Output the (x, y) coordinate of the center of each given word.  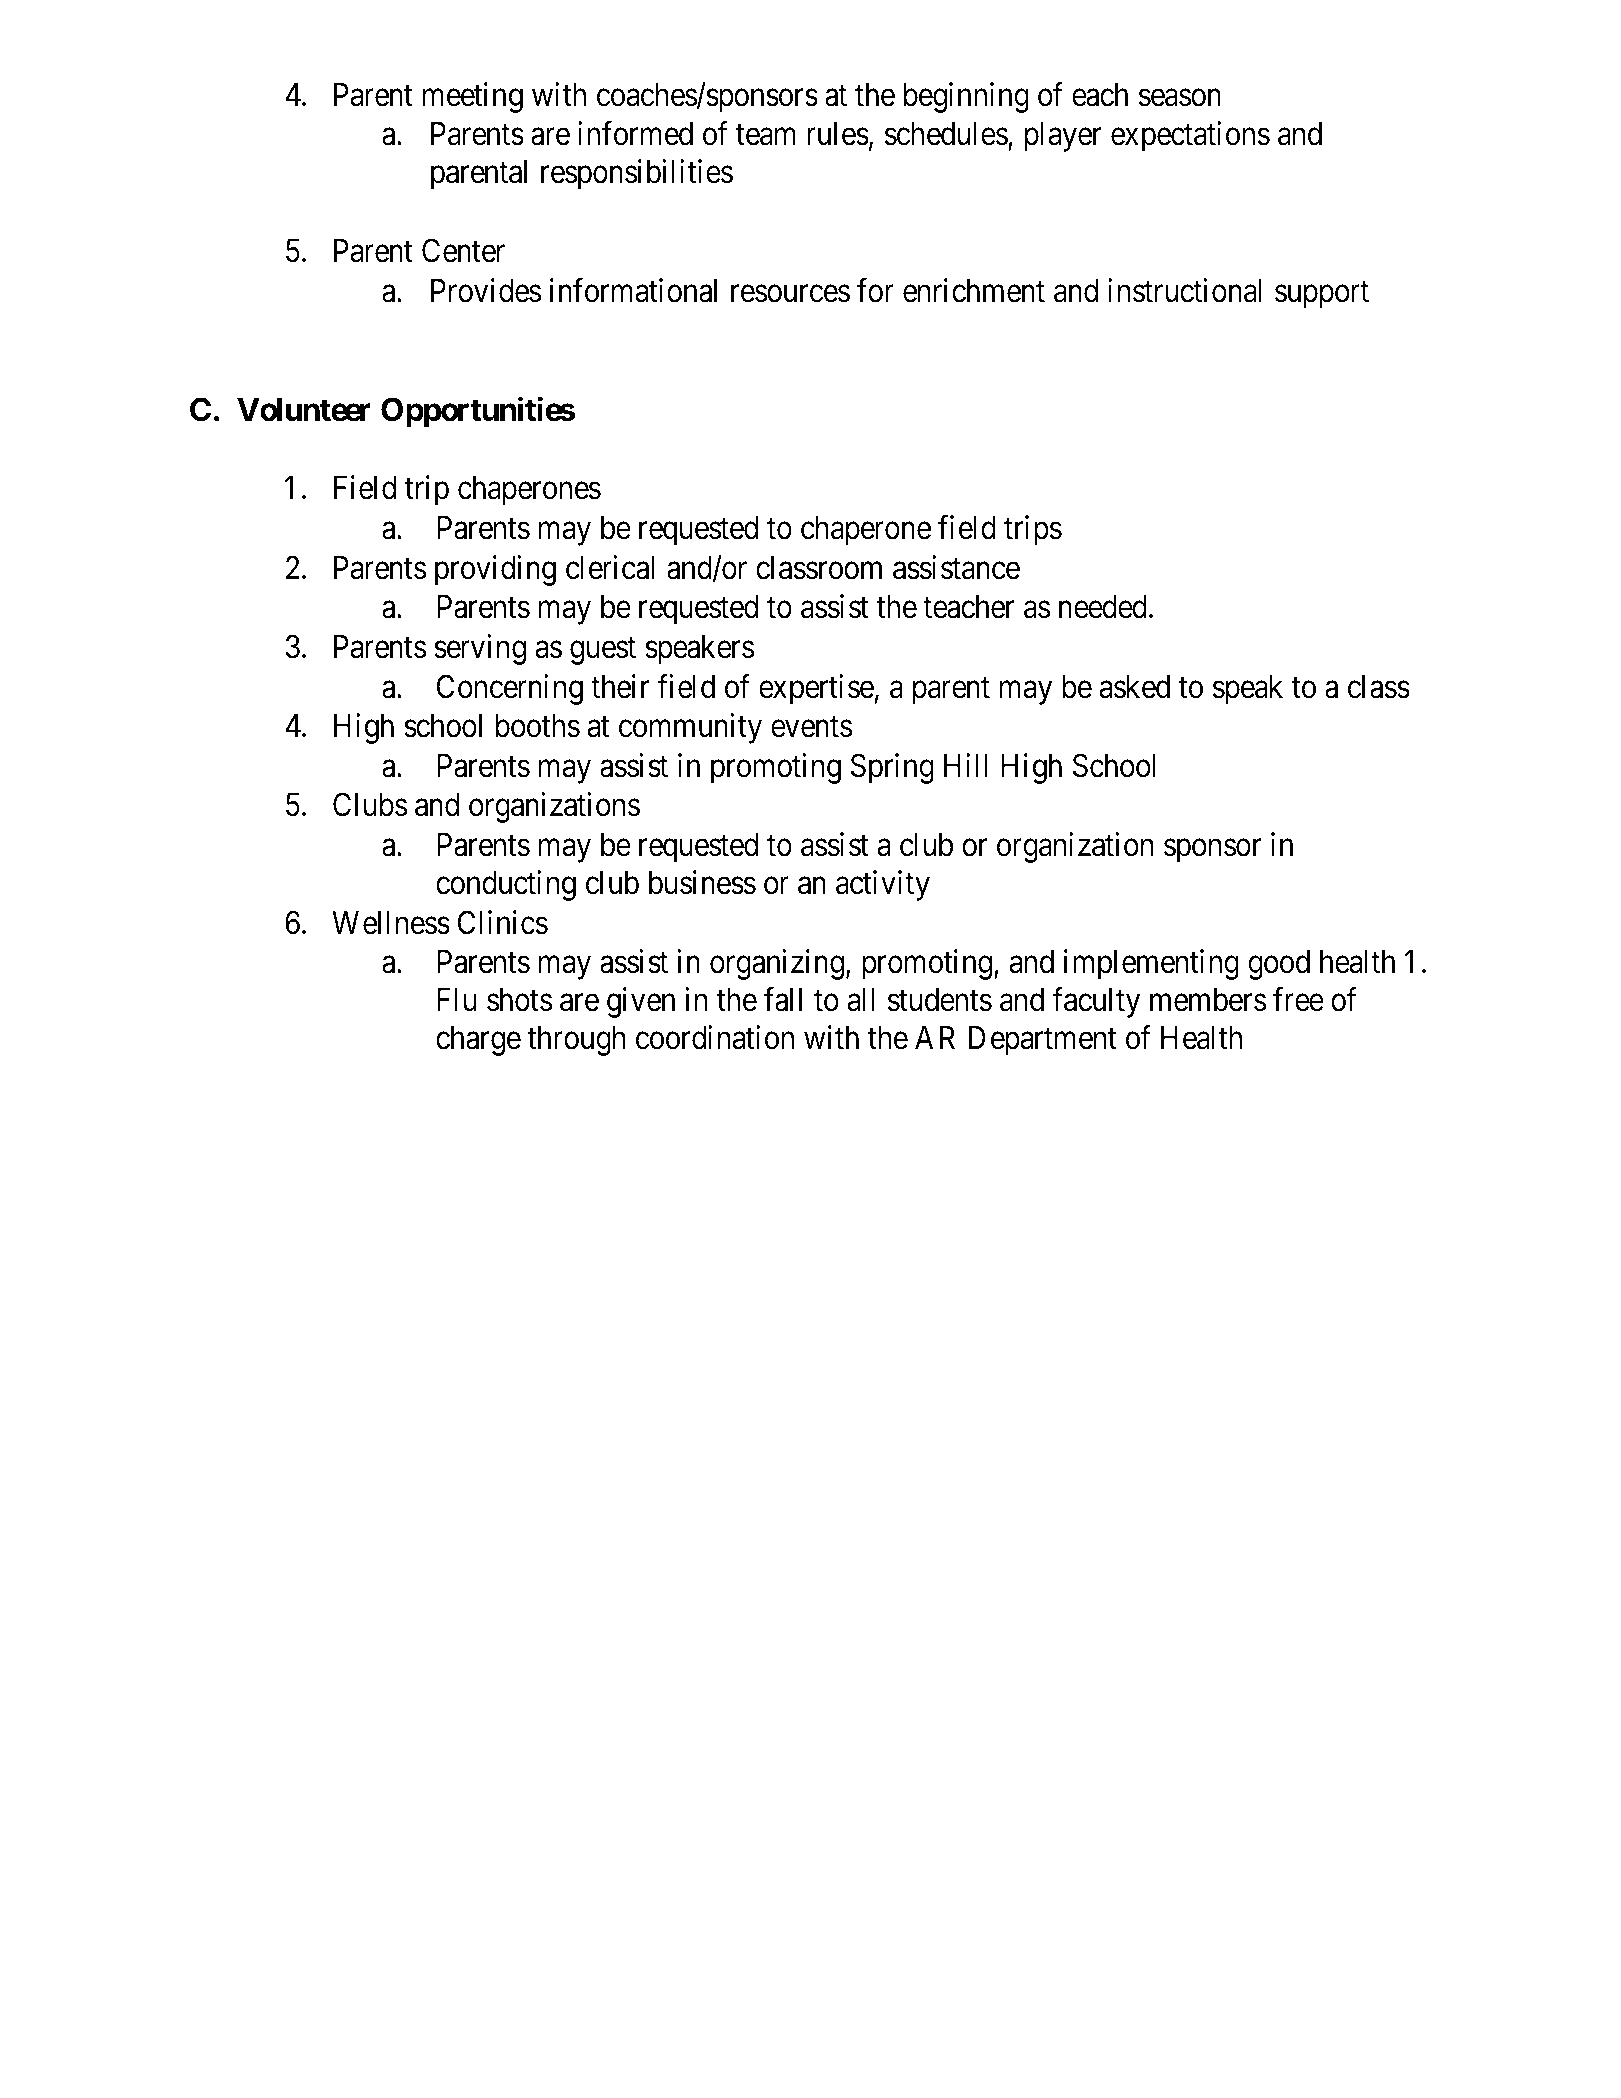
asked (1134, 687)
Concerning (510, 689)
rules (838, 134)
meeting (473, 97)
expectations (1190, 136)
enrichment (974, 290)
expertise (816, 689)
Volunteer (304, 410)
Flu (457, 999)
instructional (1185, 290)
